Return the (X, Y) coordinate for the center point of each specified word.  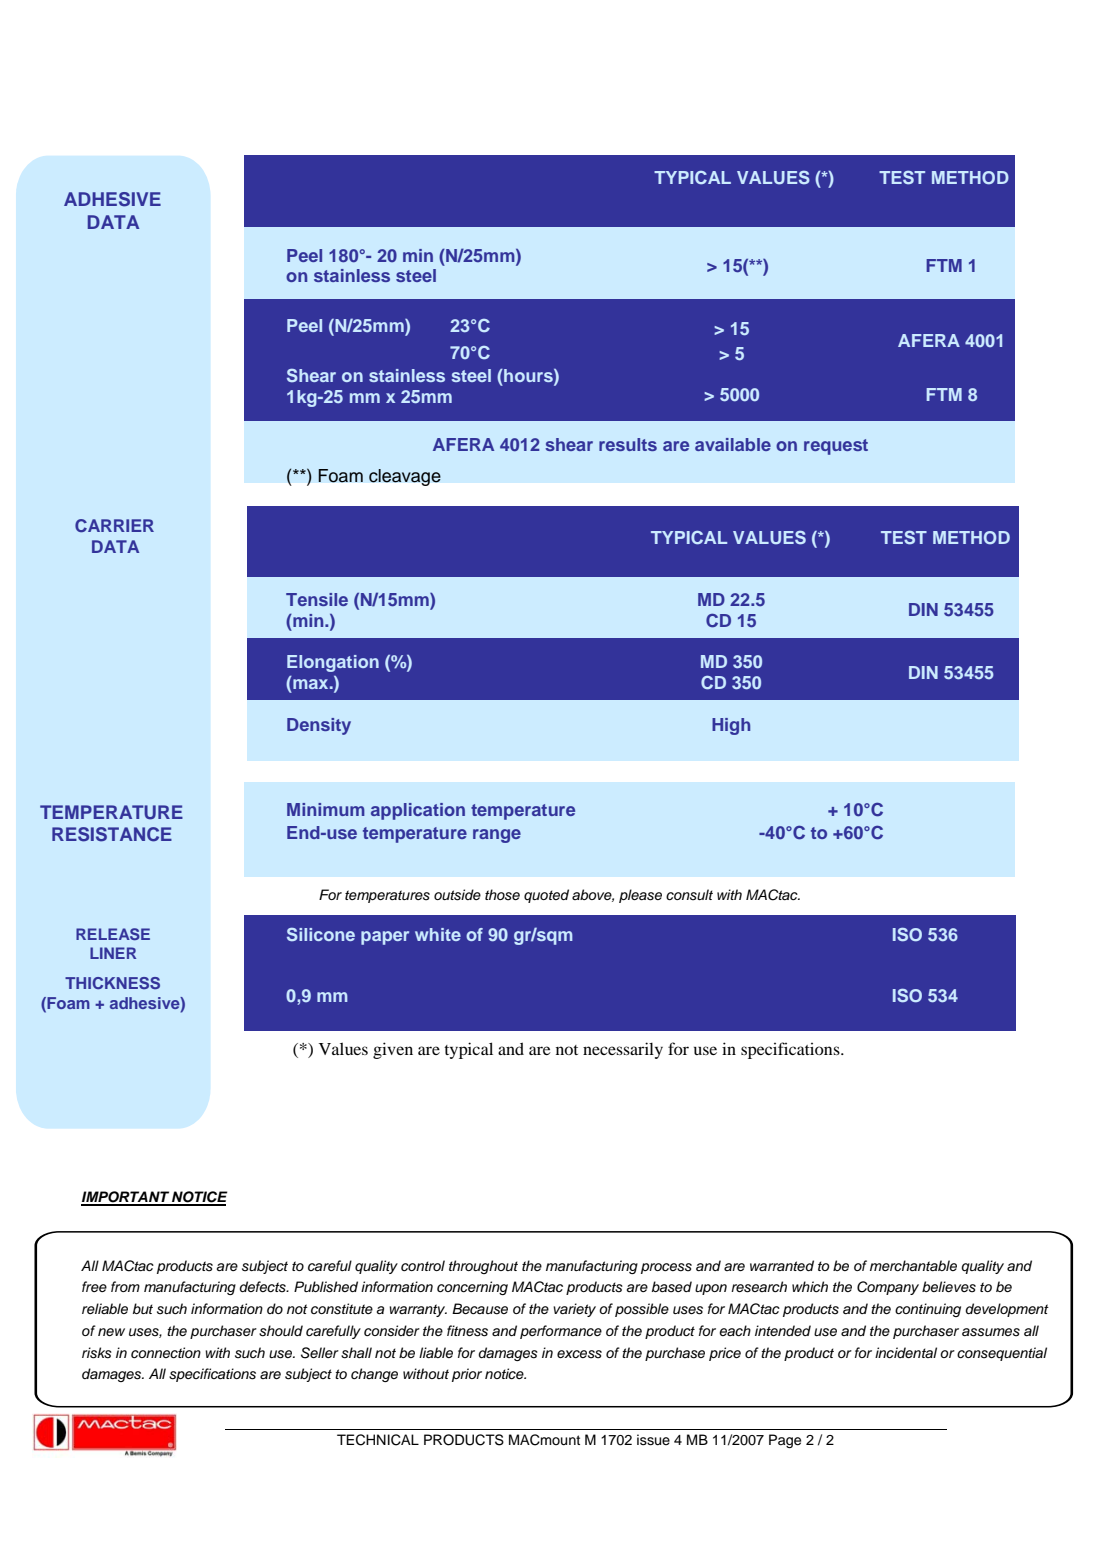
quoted (546, 896)
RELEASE (113, 934)
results (628, 444)
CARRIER (114, 525)
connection (166, 1352)
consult (689, 895)
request (836, 447)
